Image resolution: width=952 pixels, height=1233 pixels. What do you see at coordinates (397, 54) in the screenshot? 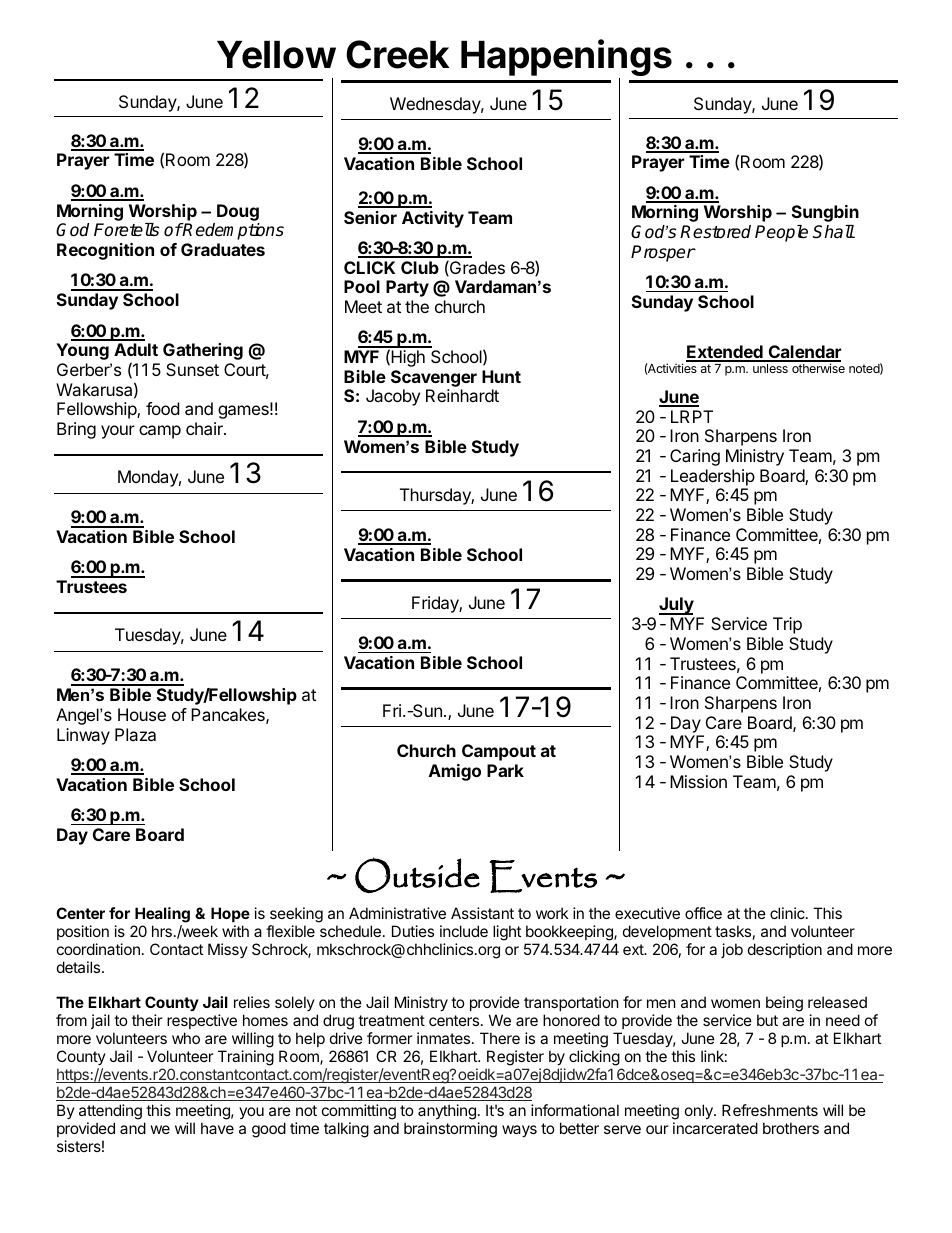
I see `Creek` at bounding box center [397, 54].
